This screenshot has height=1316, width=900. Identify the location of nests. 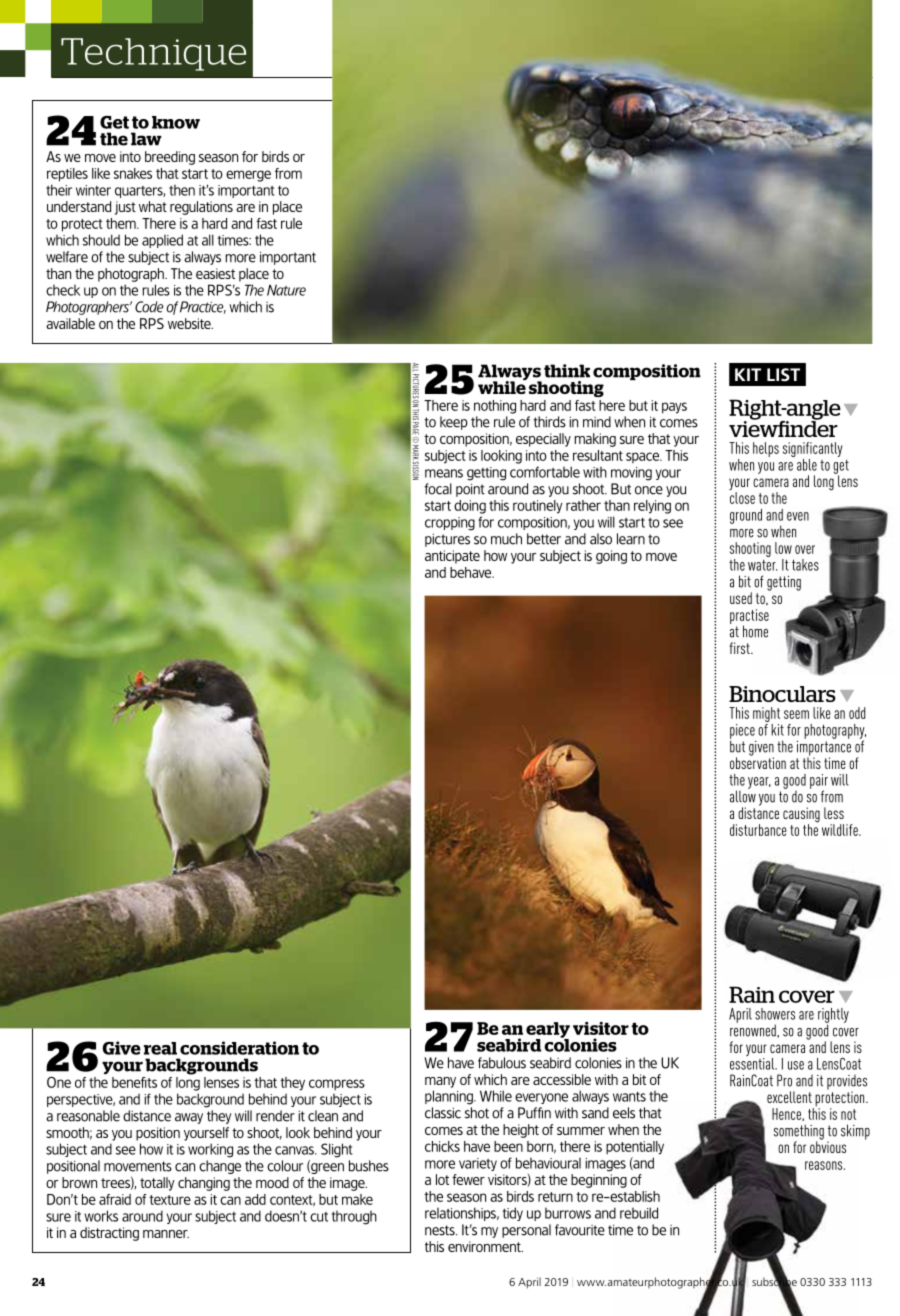
(441, 1230).
